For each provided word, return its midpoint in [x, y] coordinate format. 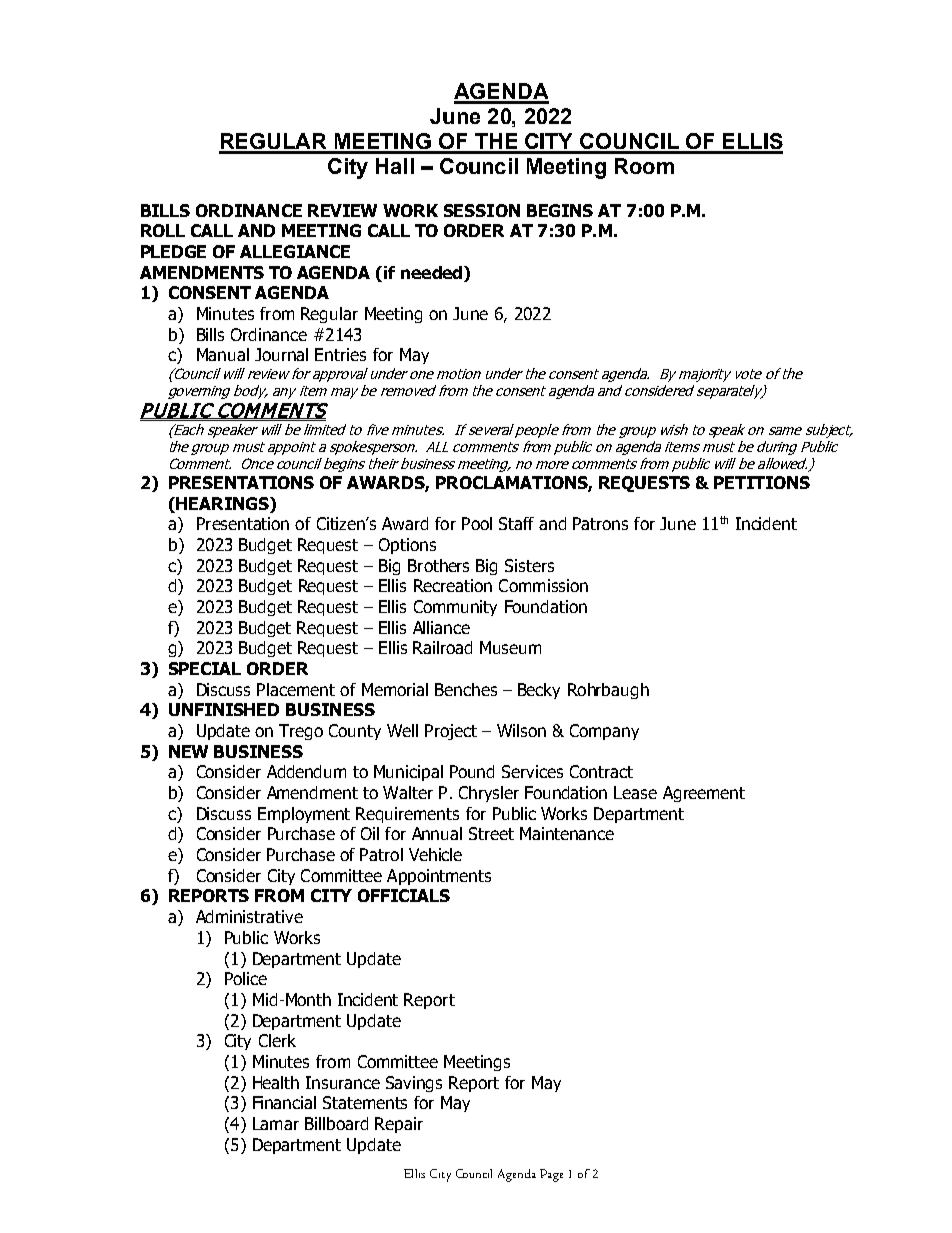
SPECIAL [205, 668]
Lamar [276, 1123]
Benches [466, 689]
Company [604, 732]
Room [644, 166]
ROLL [163, 230]
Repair [399, 1125]
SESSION [482, 210]
